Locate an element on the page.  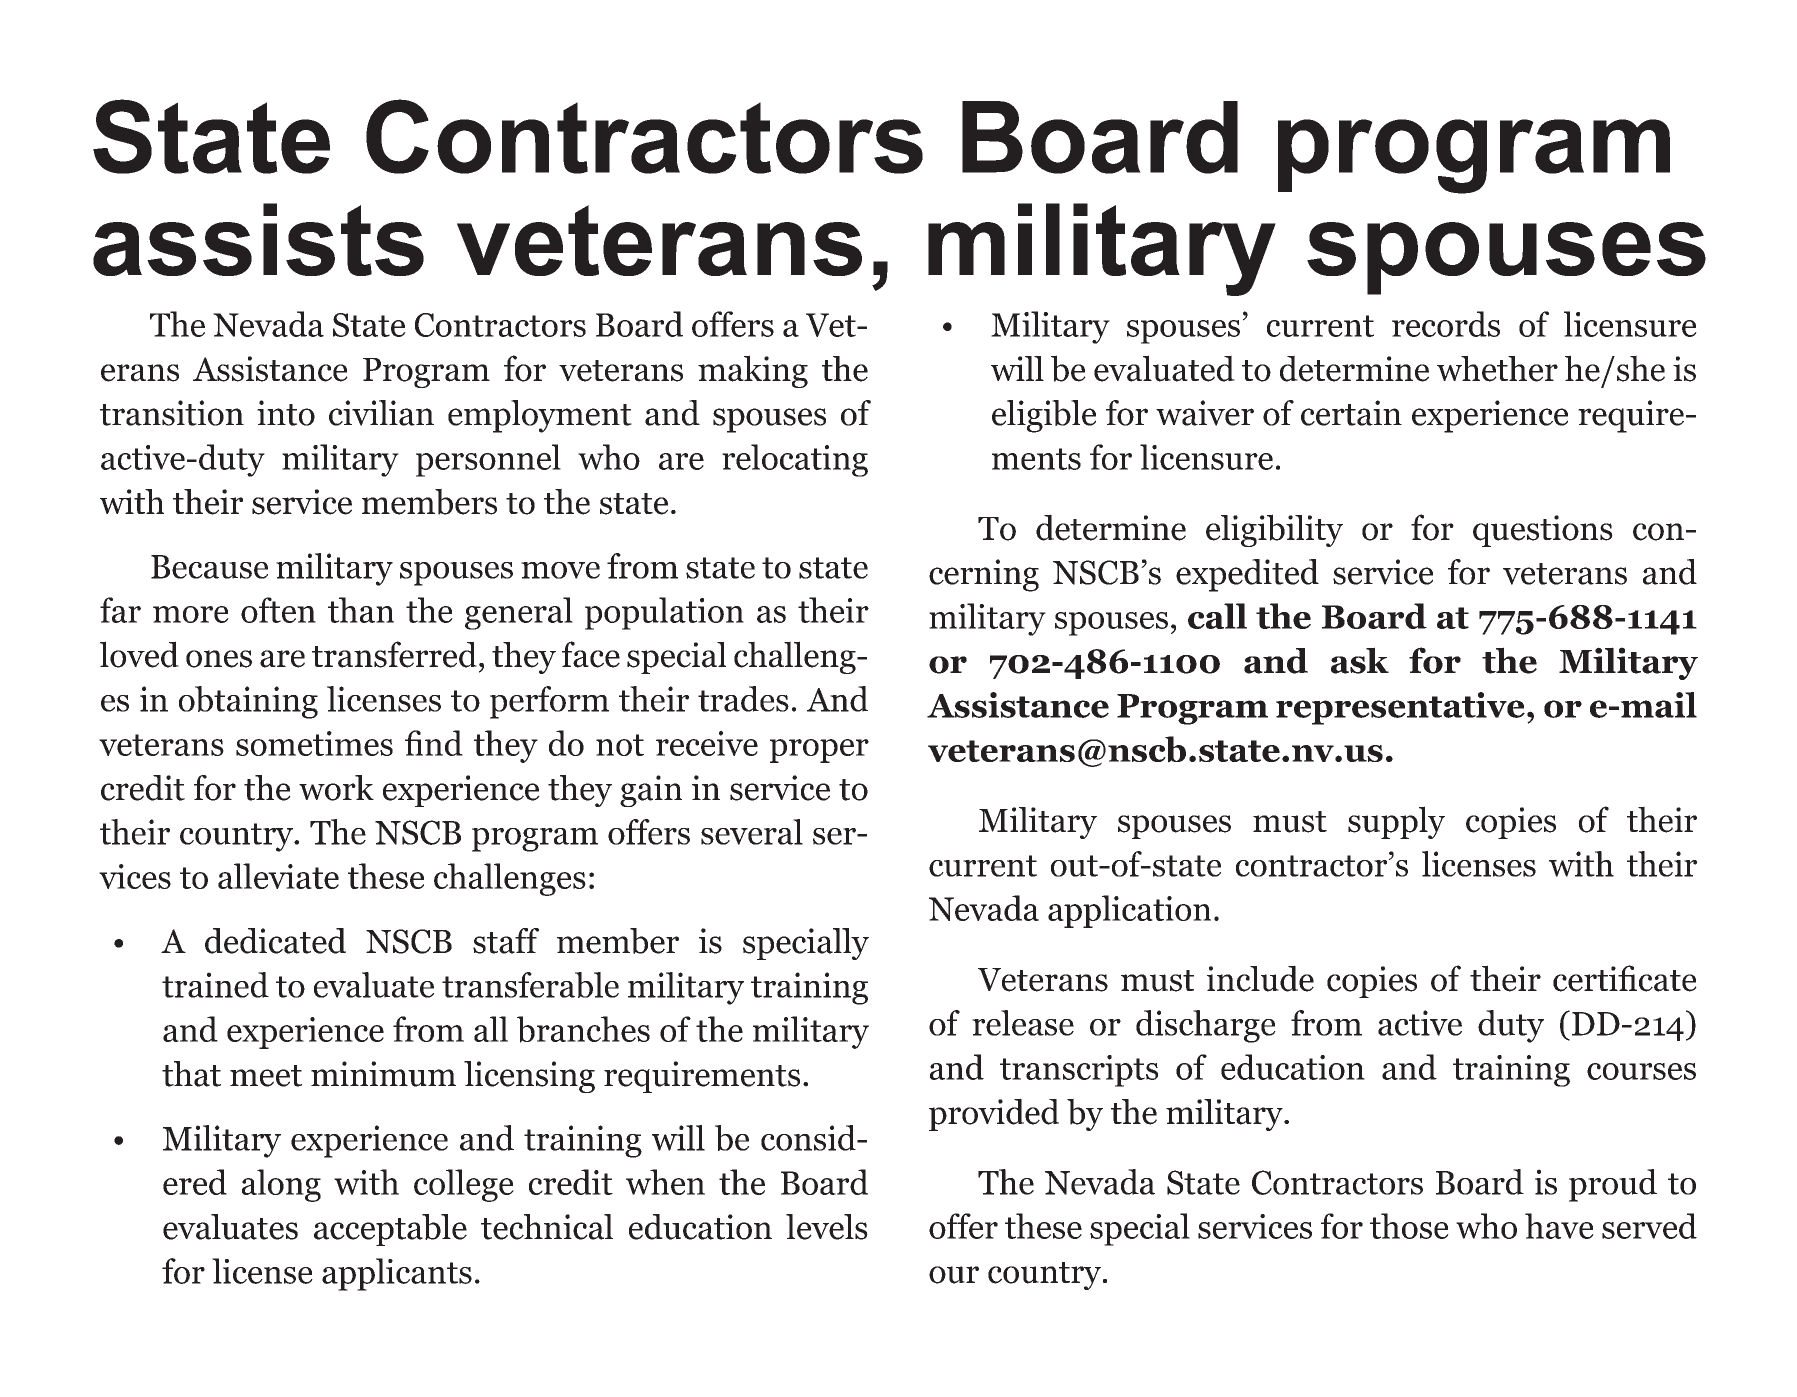
making is located at coordinates (753, 371).
